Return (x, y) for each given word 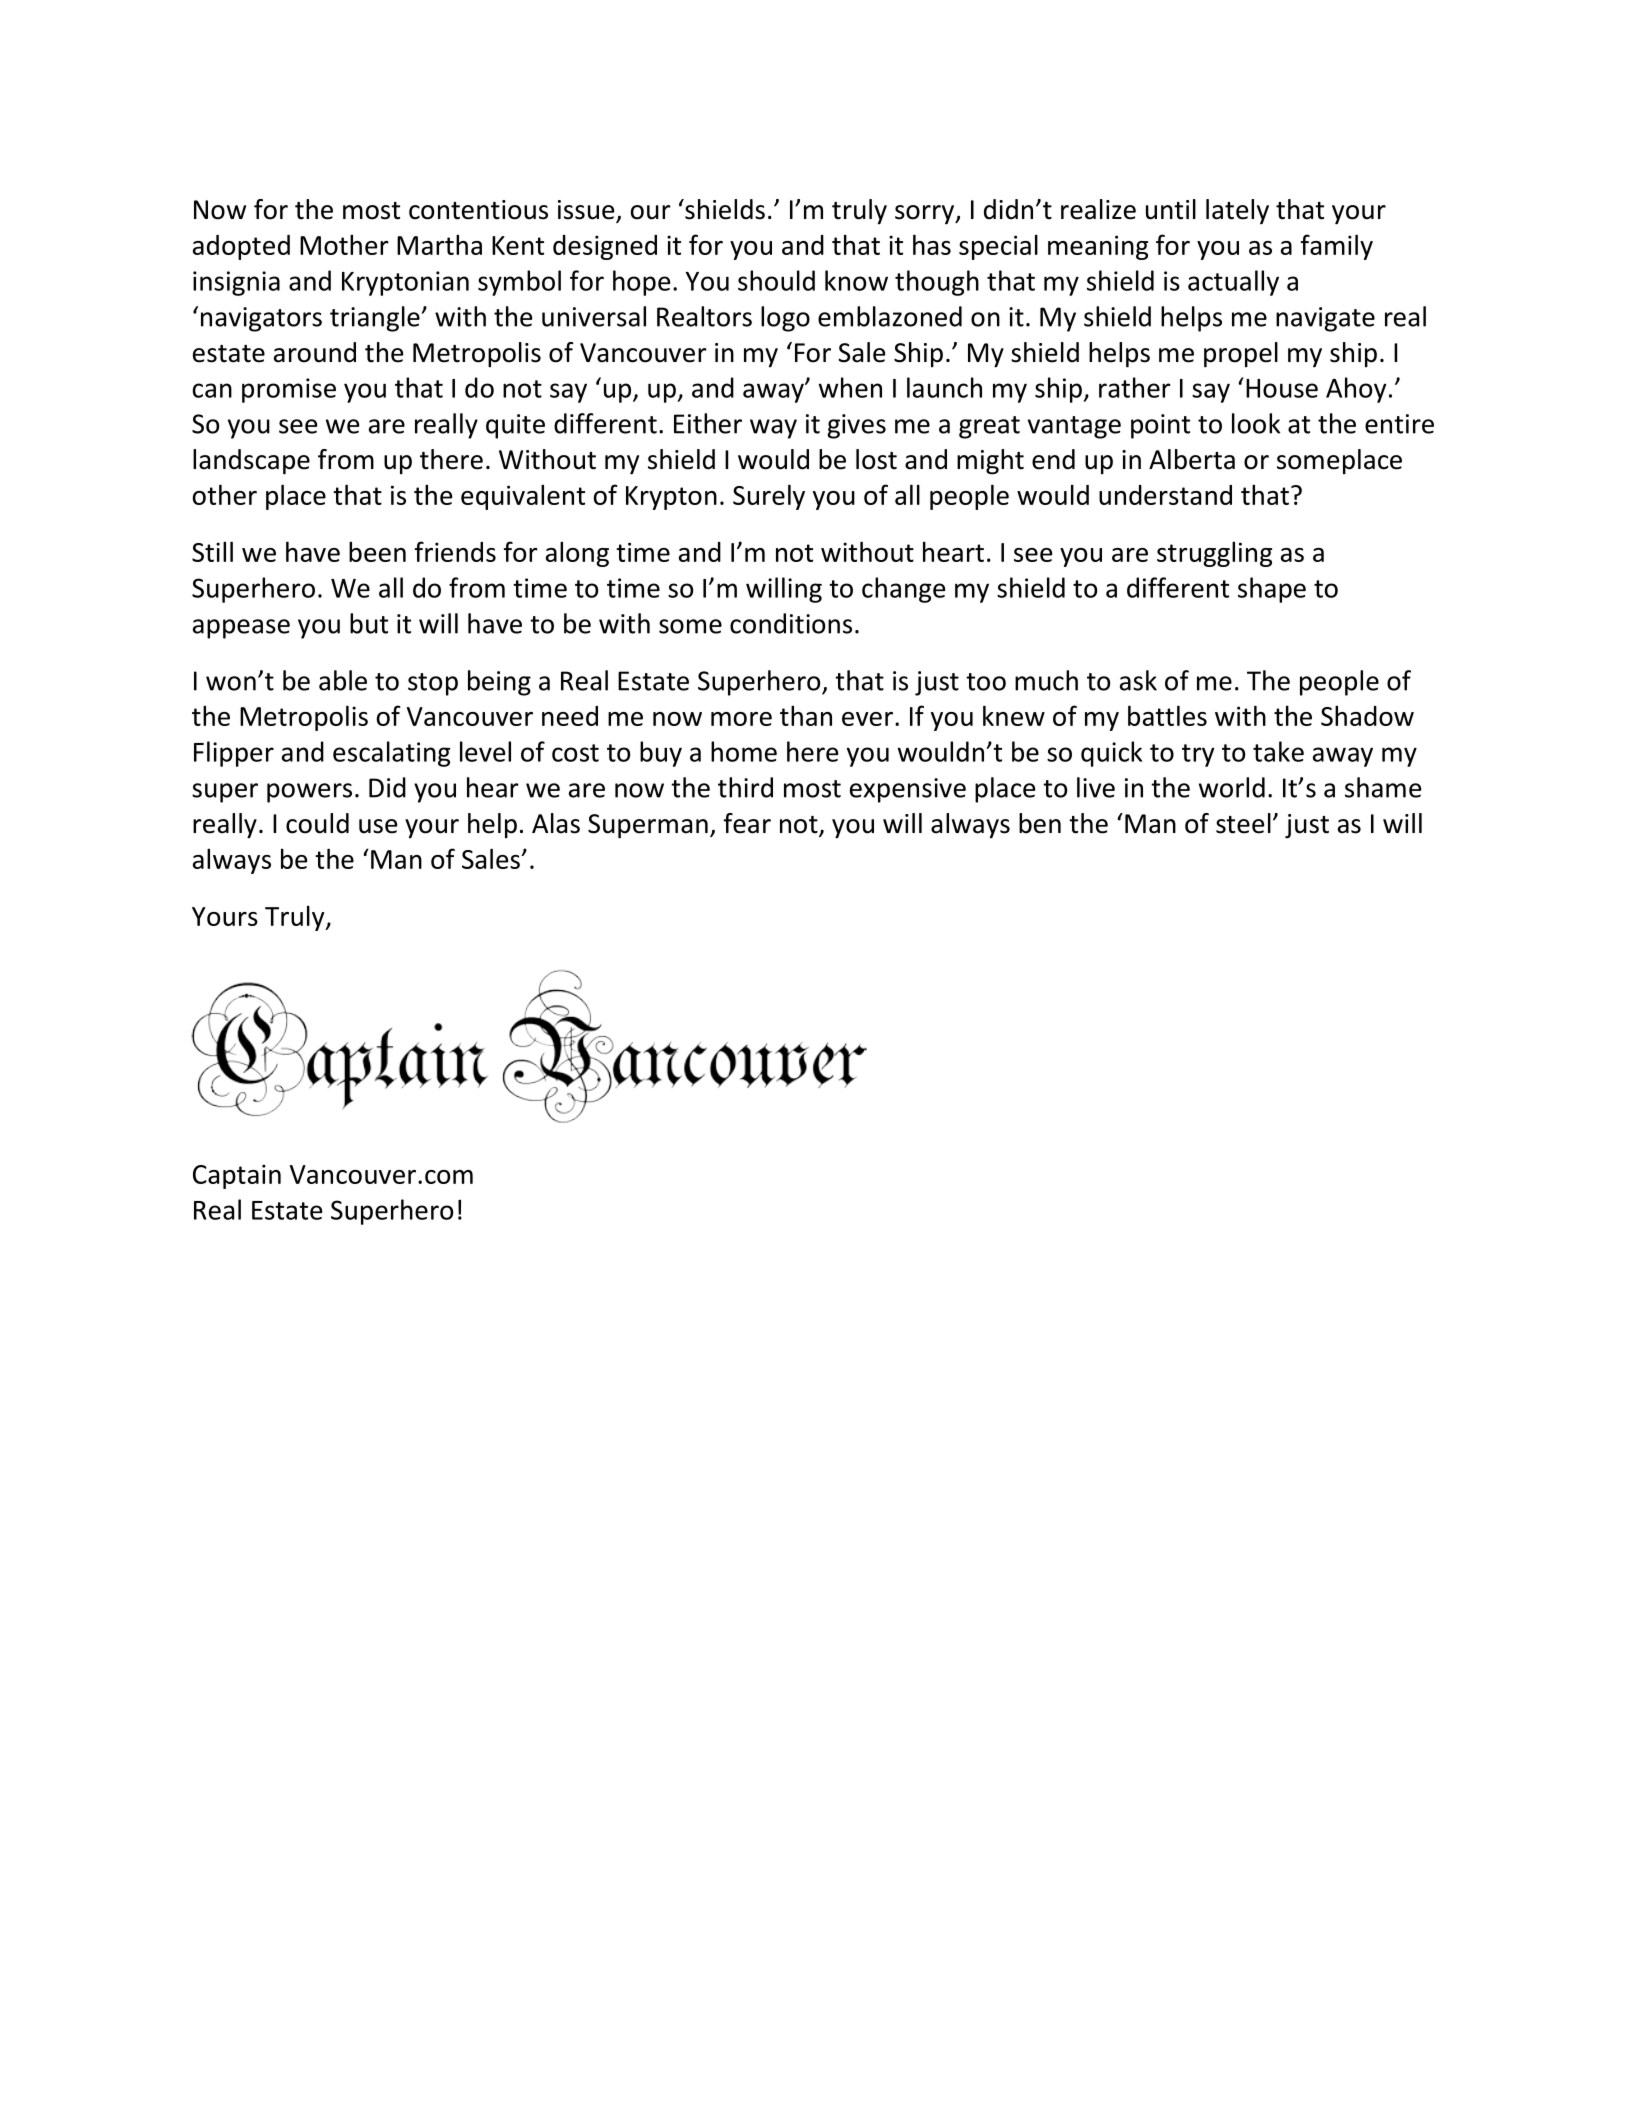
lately (1237, 212)
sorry (926, 215)
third (745, 787)
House (1282, 388)
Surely (769, 497)
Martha (439, 244)
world (1232, 787)
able (343, 680)
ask (1138, 680)
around (315, 352)
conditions (791, 623)
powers (309, 793)
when (850, 387)
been (377, 551)
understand (1165, 495)
